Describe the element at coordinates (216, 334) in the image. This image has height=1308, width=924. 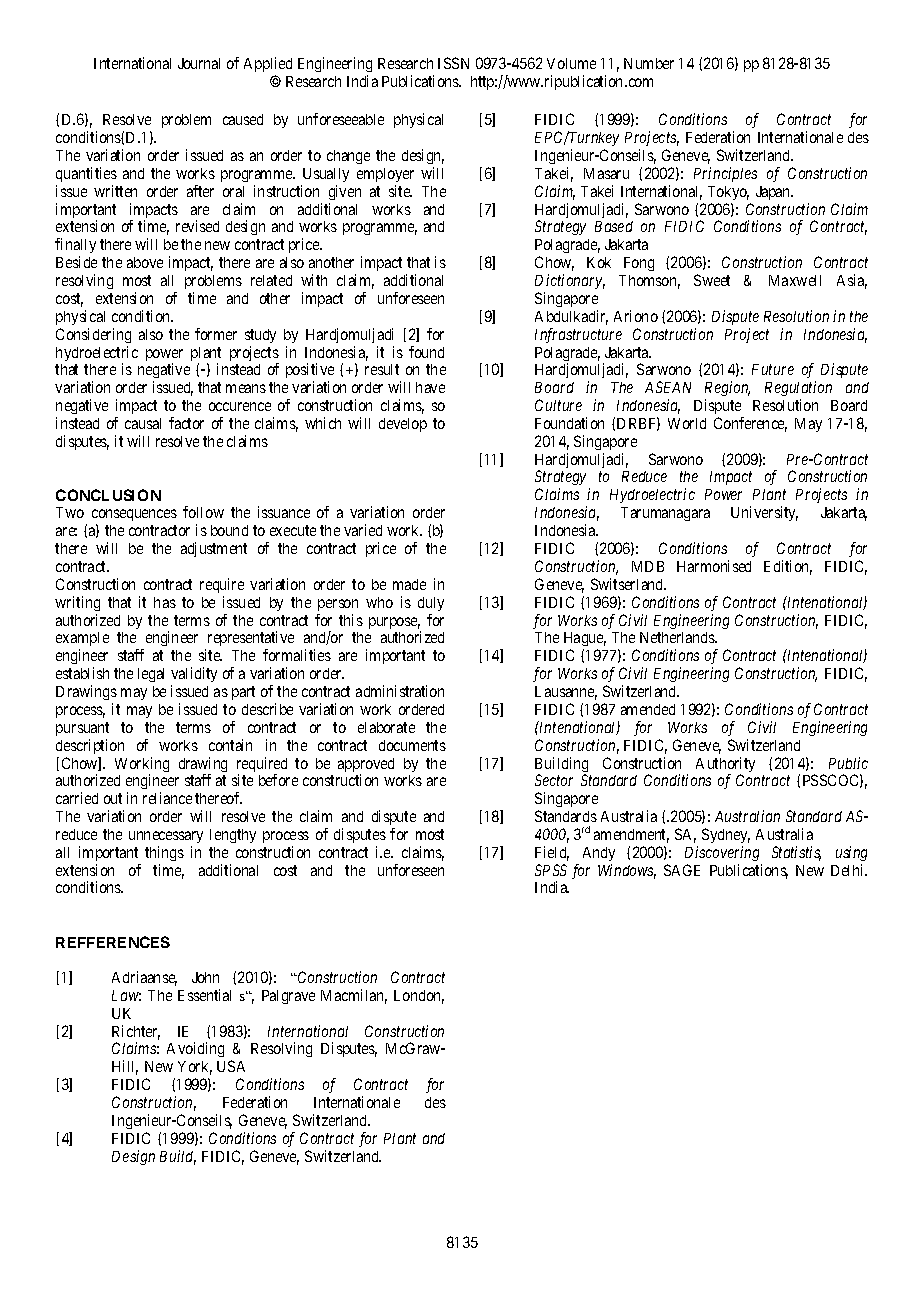
I see `former` at that location.
